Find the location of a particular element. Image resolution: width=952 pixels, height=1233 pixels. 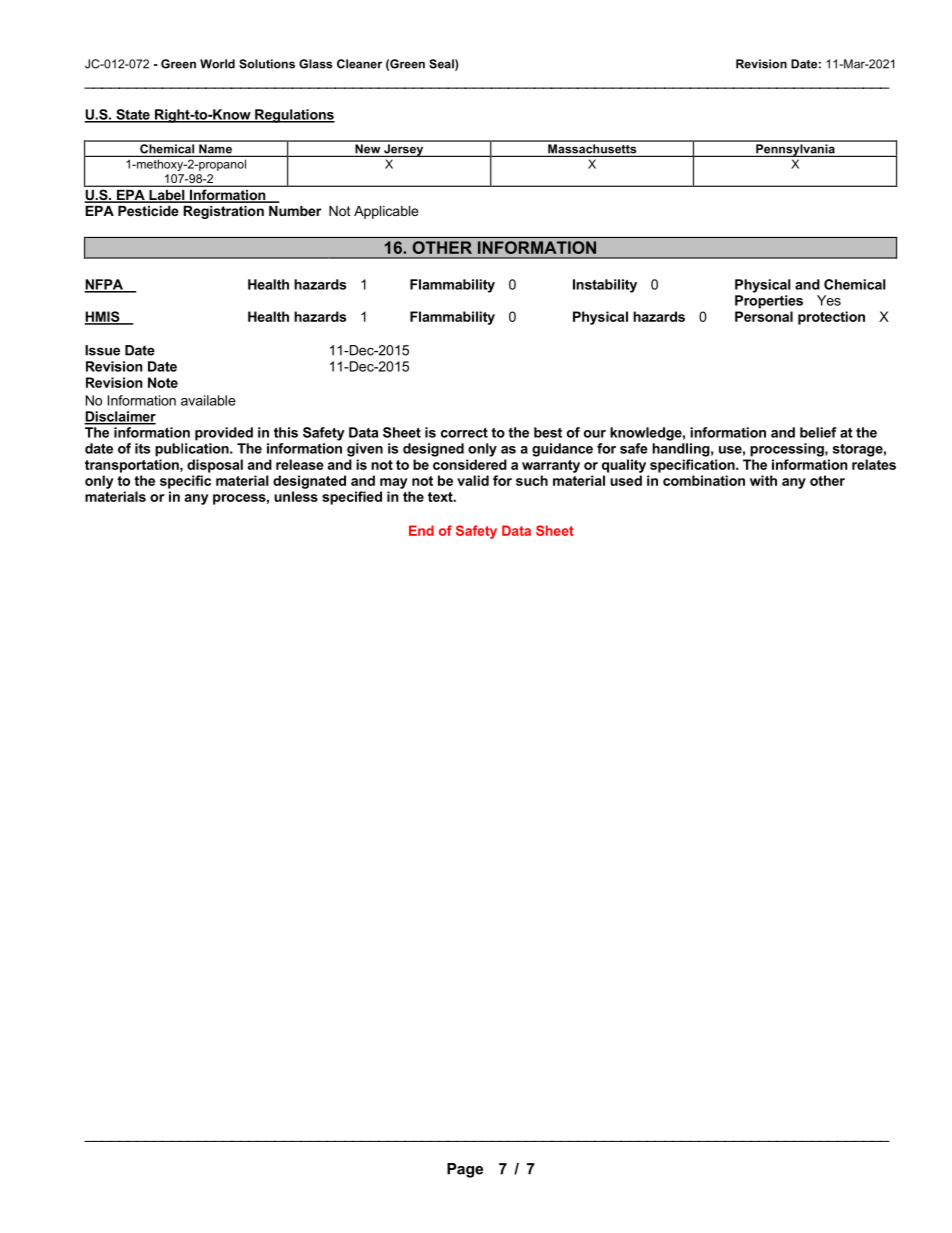

World is located at coordinates (217, 64).
